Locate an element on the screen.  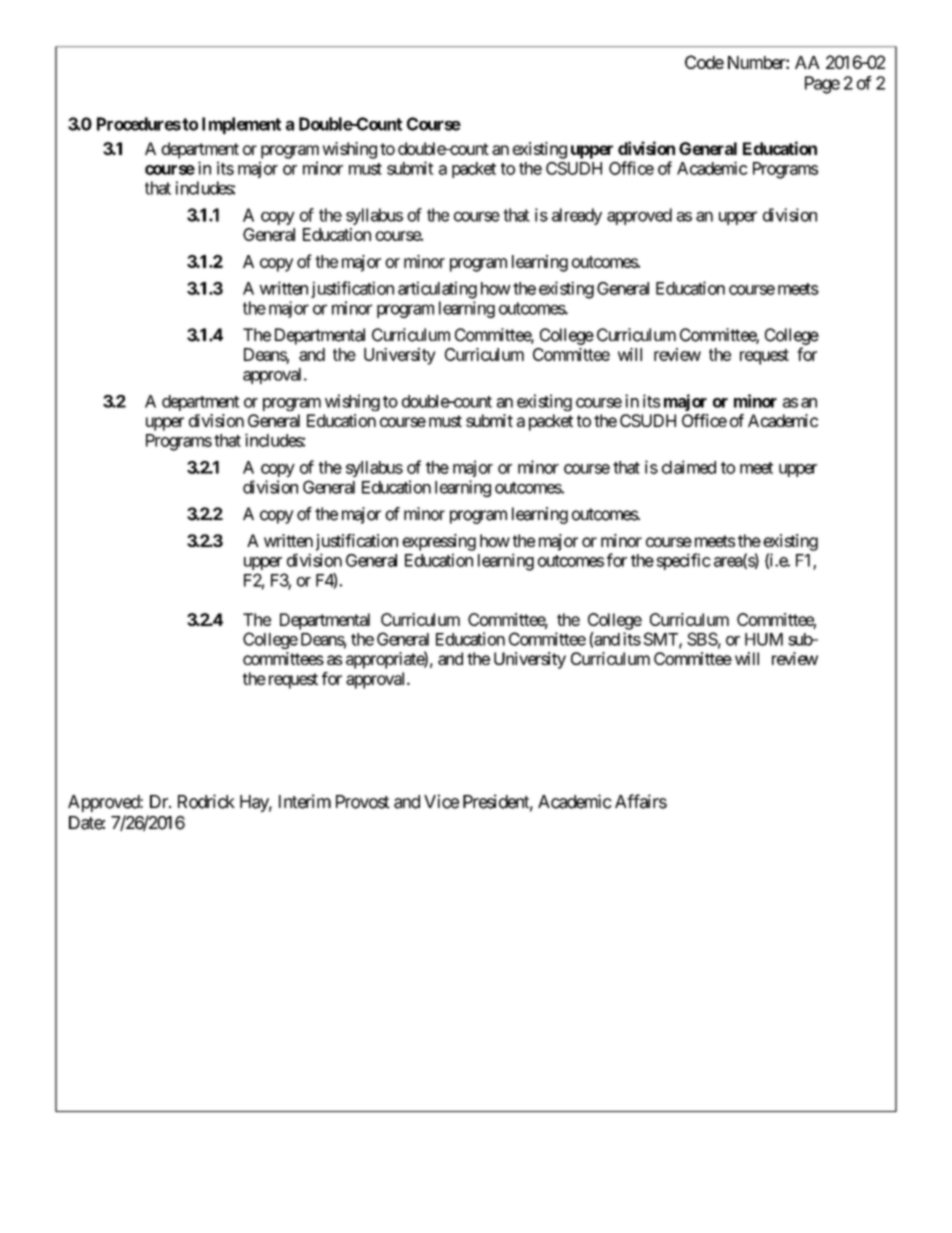
Provost is located at coordinates (363, 802).
